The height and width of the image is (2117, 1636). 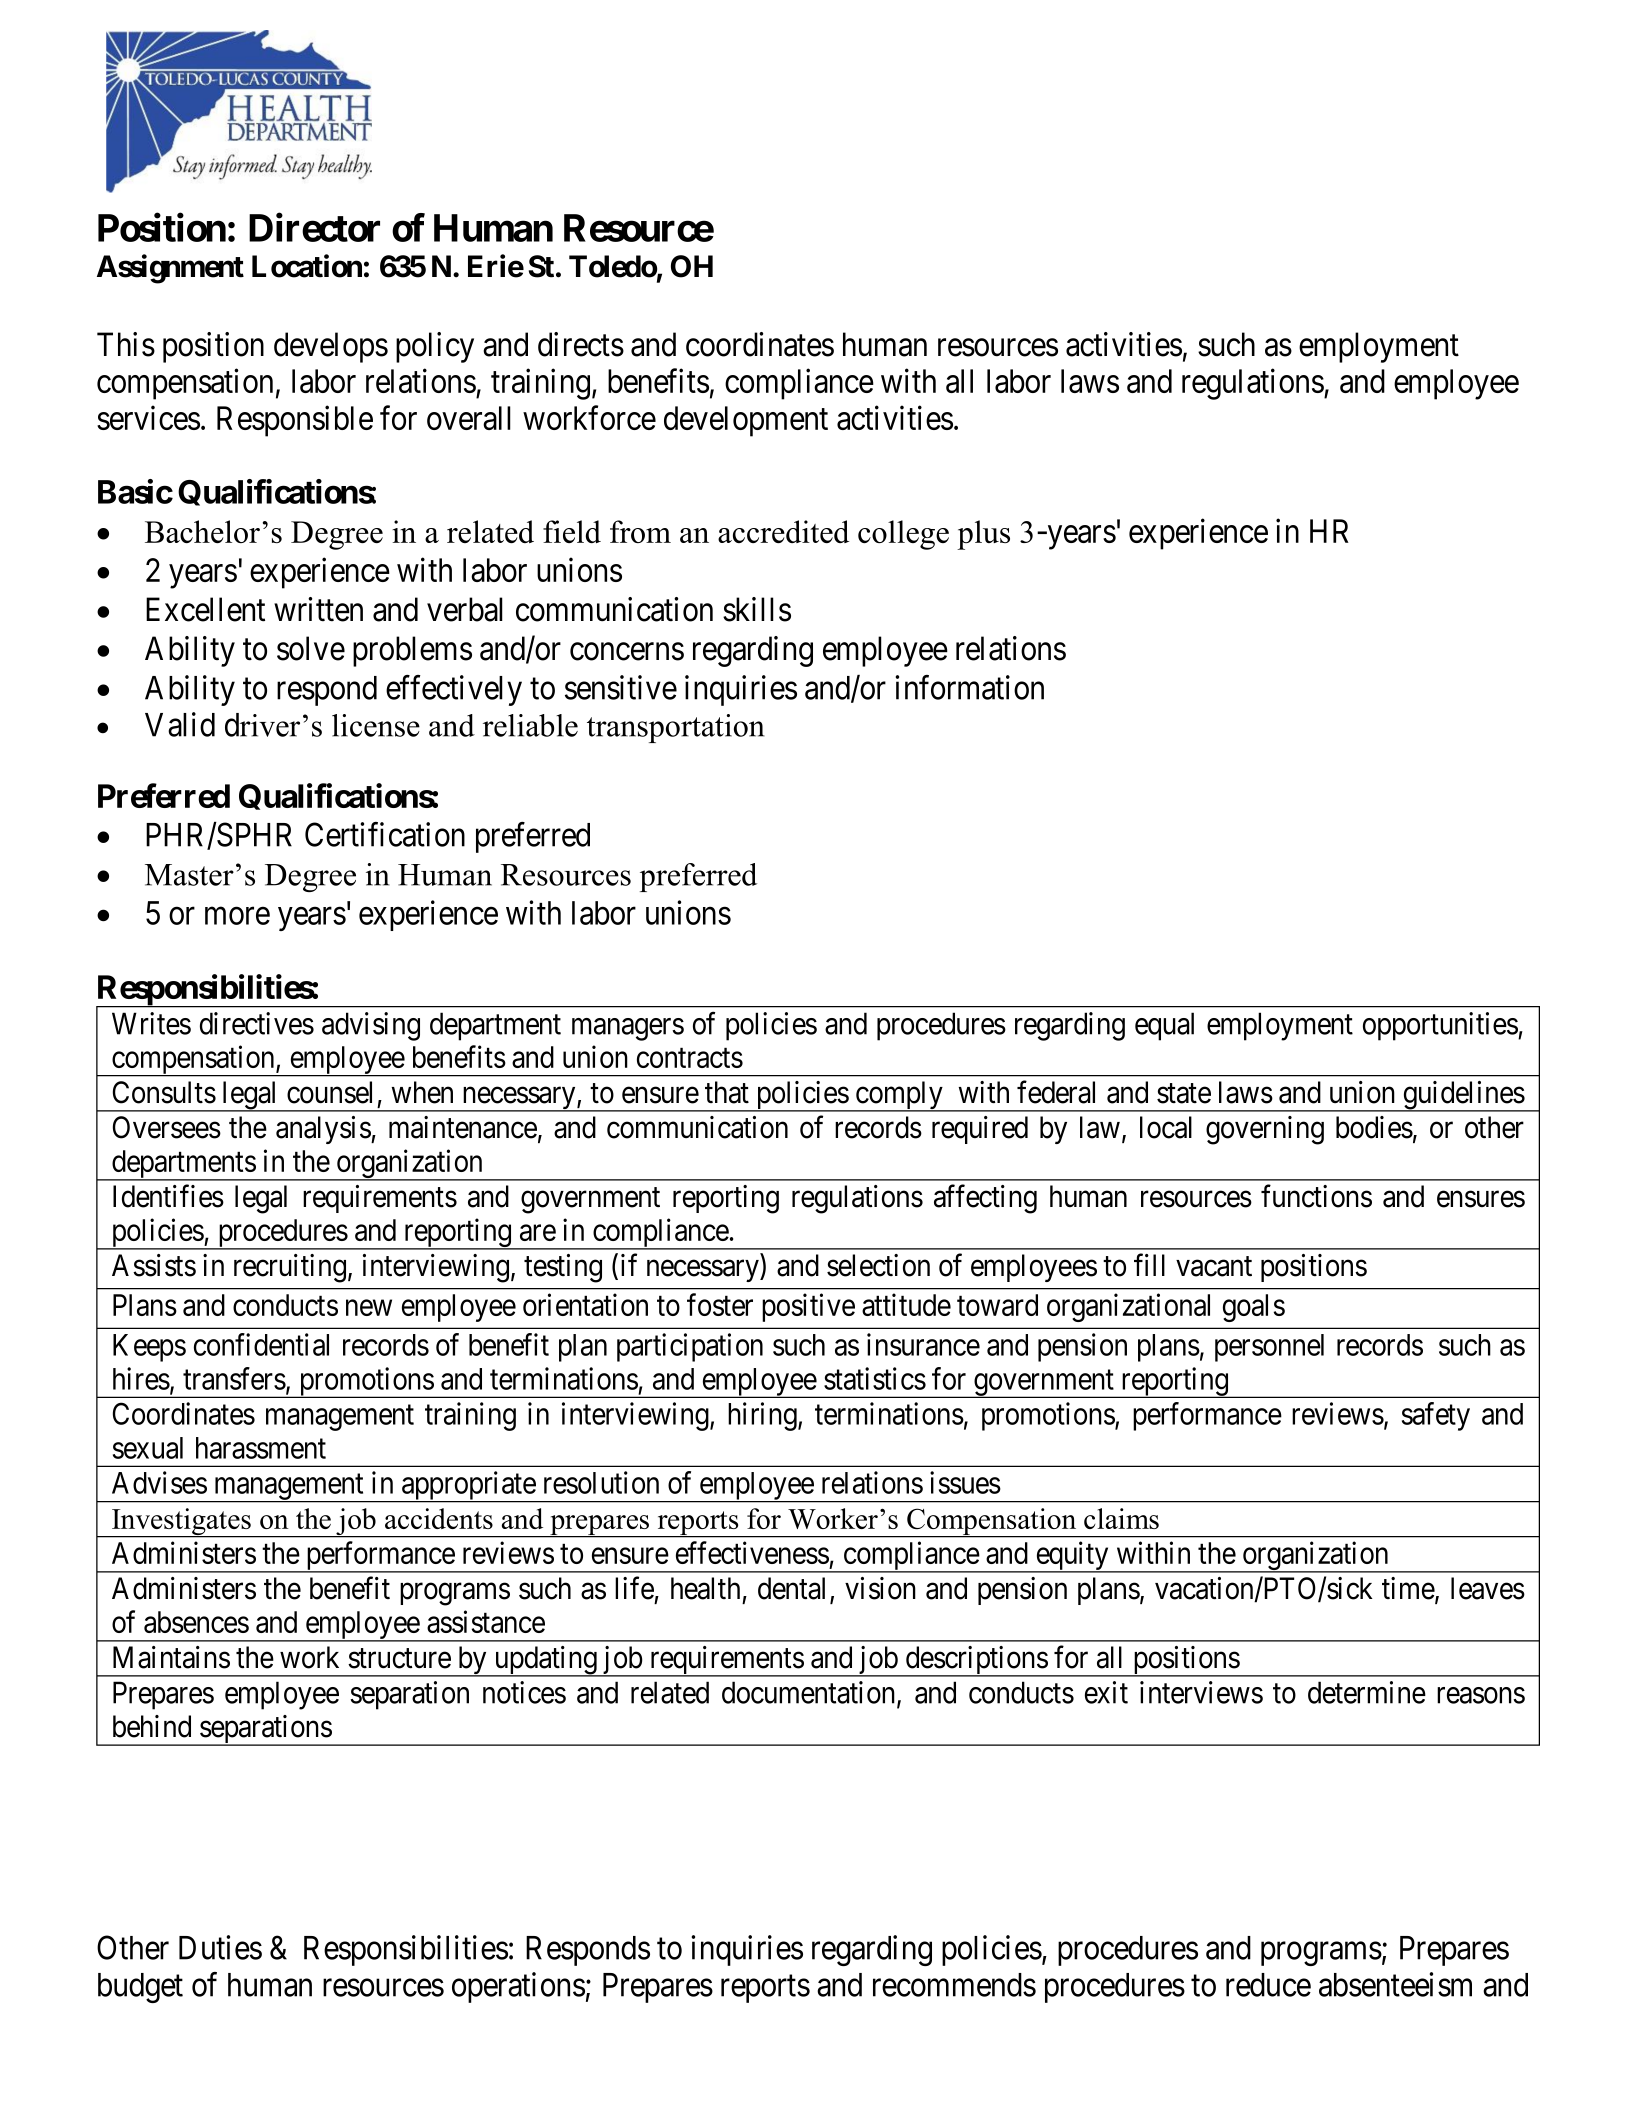 I want to click on development, so click(x=746, y=421).
